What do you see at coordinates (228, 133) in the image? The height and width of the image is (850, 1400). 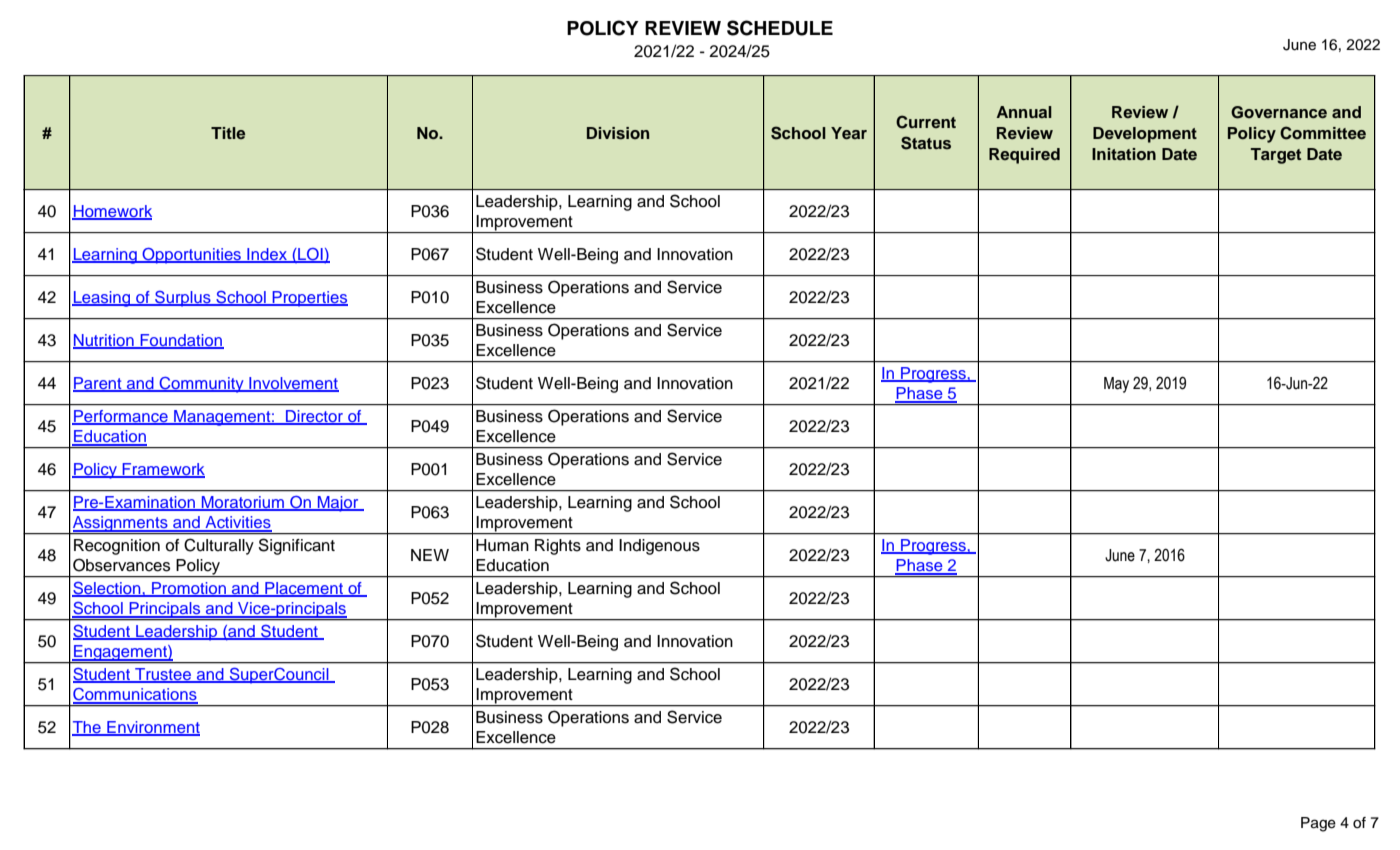 I see `Title` at bounding box center [228, 133].
